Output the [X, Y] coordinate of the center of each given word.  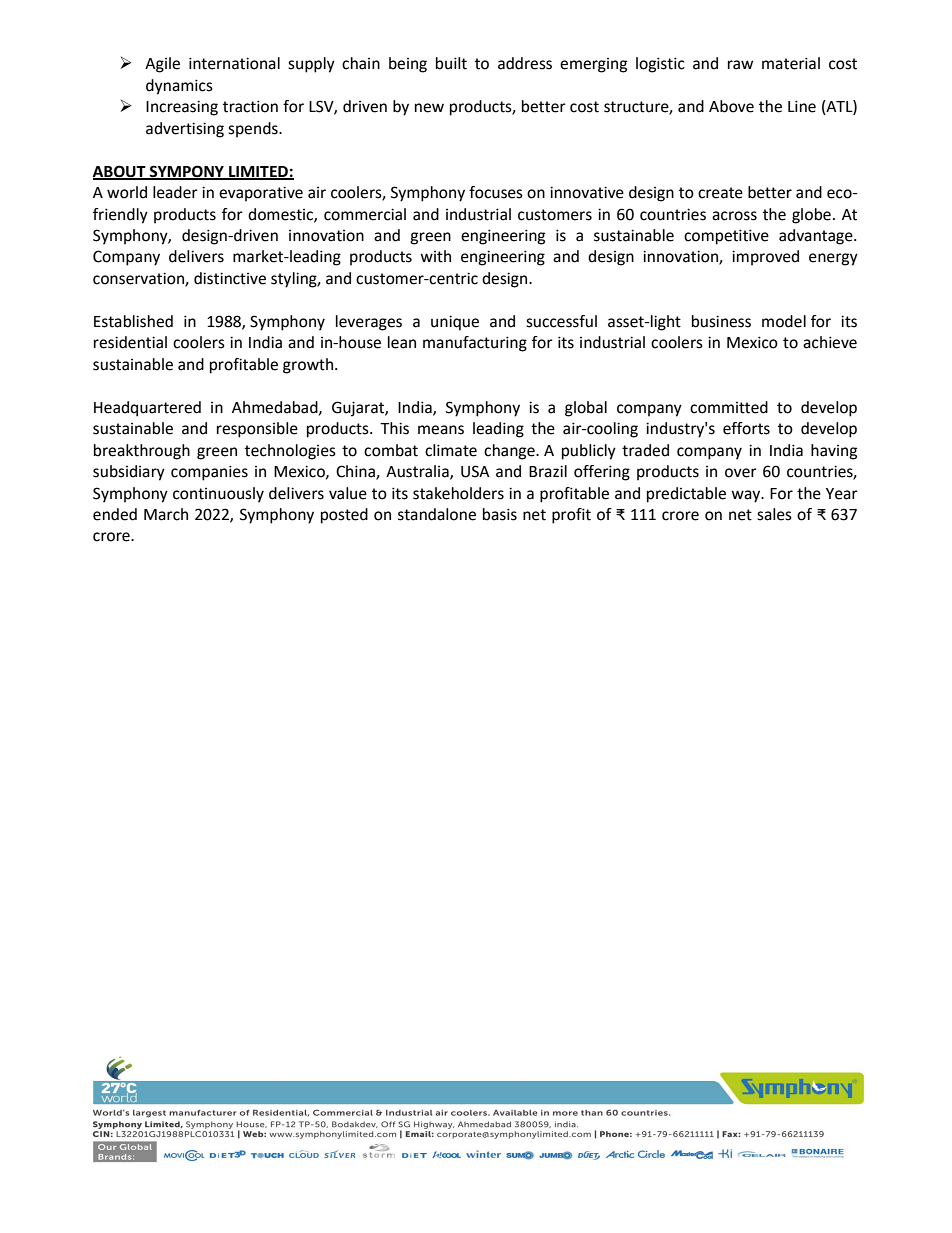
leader [175, 192]
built [451, 63]
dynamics [179, 87]
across [734, 216]
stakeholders [458, 493]
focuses [496, 192]
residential [130, 342]
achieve [830, 342]
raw [740, 65]
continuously [218, 495]
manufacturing [475, 344]
